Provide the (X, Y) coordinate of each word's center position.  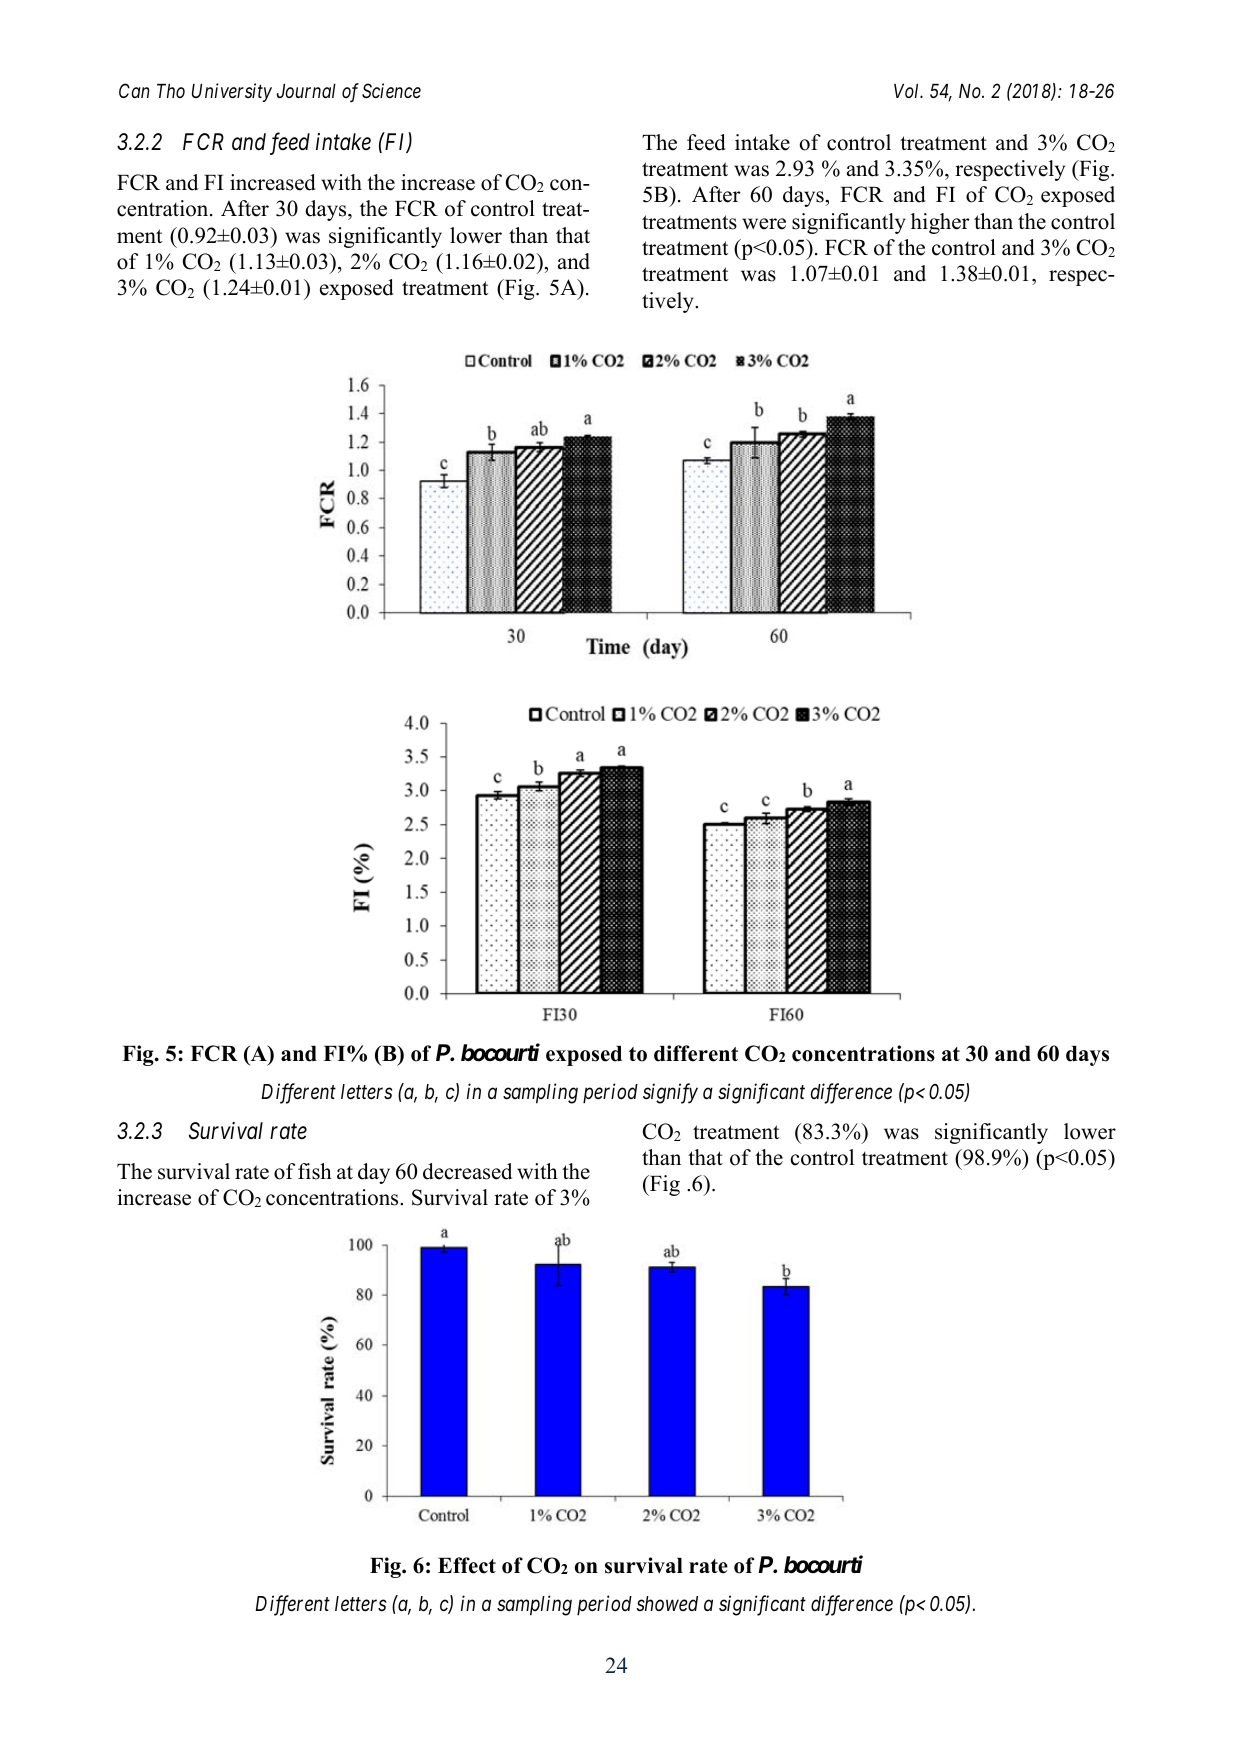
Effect (467, 1565)
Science (391, 91)
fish (315, 1171)
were (764, 224)
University (232, 92)
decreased (467, 1171)
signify (670, 1093)
